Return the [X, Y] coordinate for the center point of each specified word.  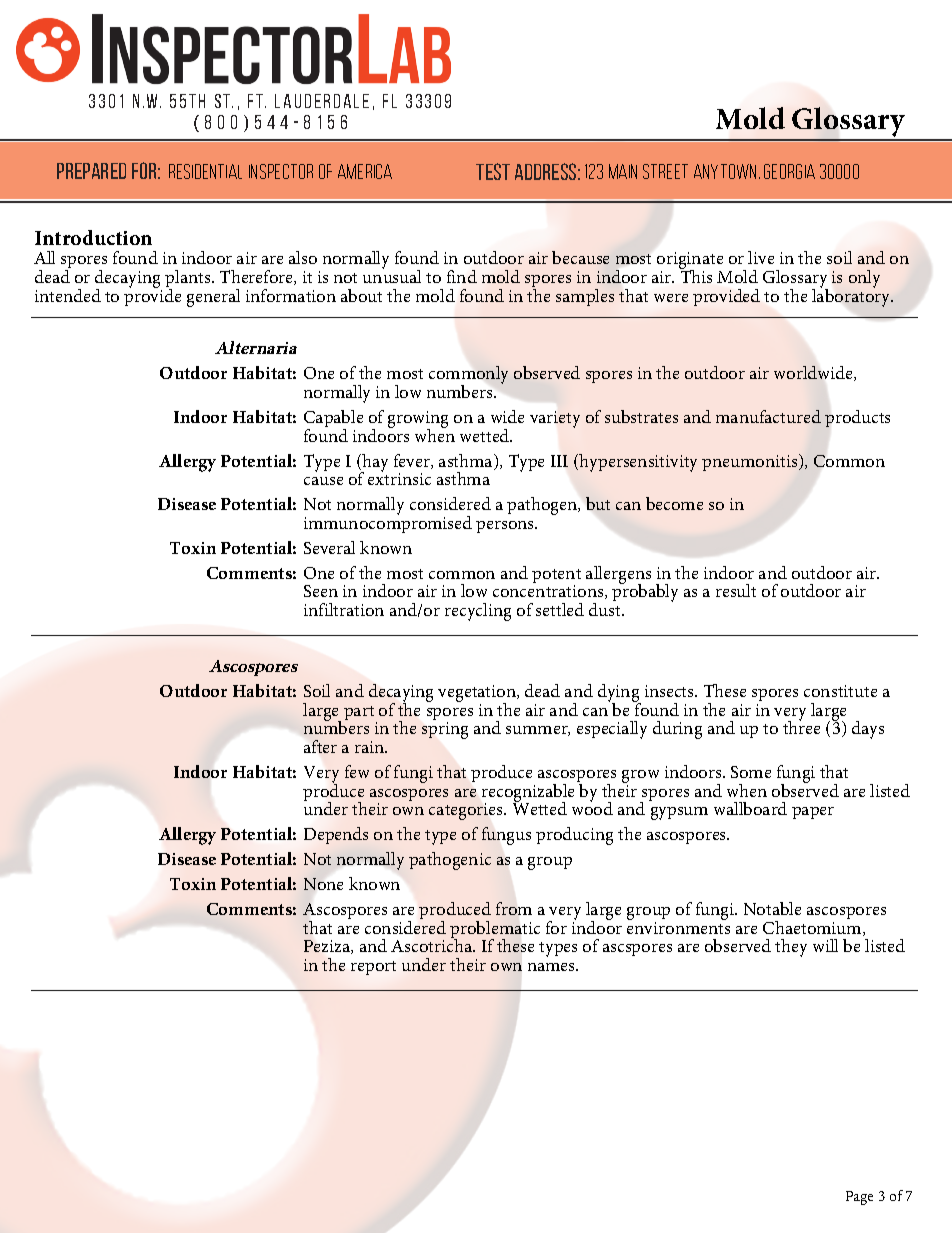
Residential [205, 171]
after [320, 746]
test [493, 171]
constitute [840, 691]
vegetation [478, 695]
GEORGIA [789, 171]
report [373, 968]
